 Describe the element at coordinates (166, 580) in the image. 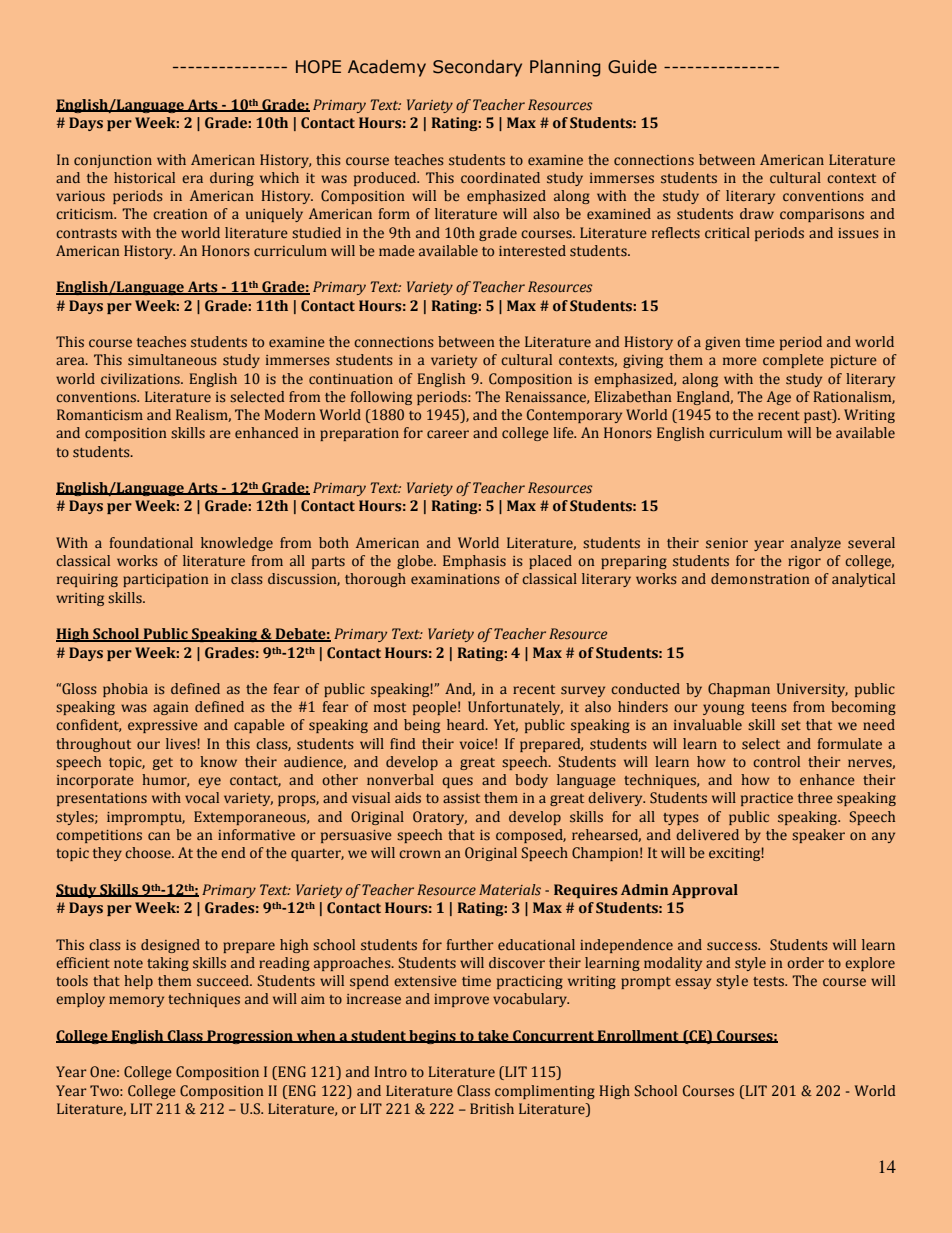

I see `participation` at that location.
